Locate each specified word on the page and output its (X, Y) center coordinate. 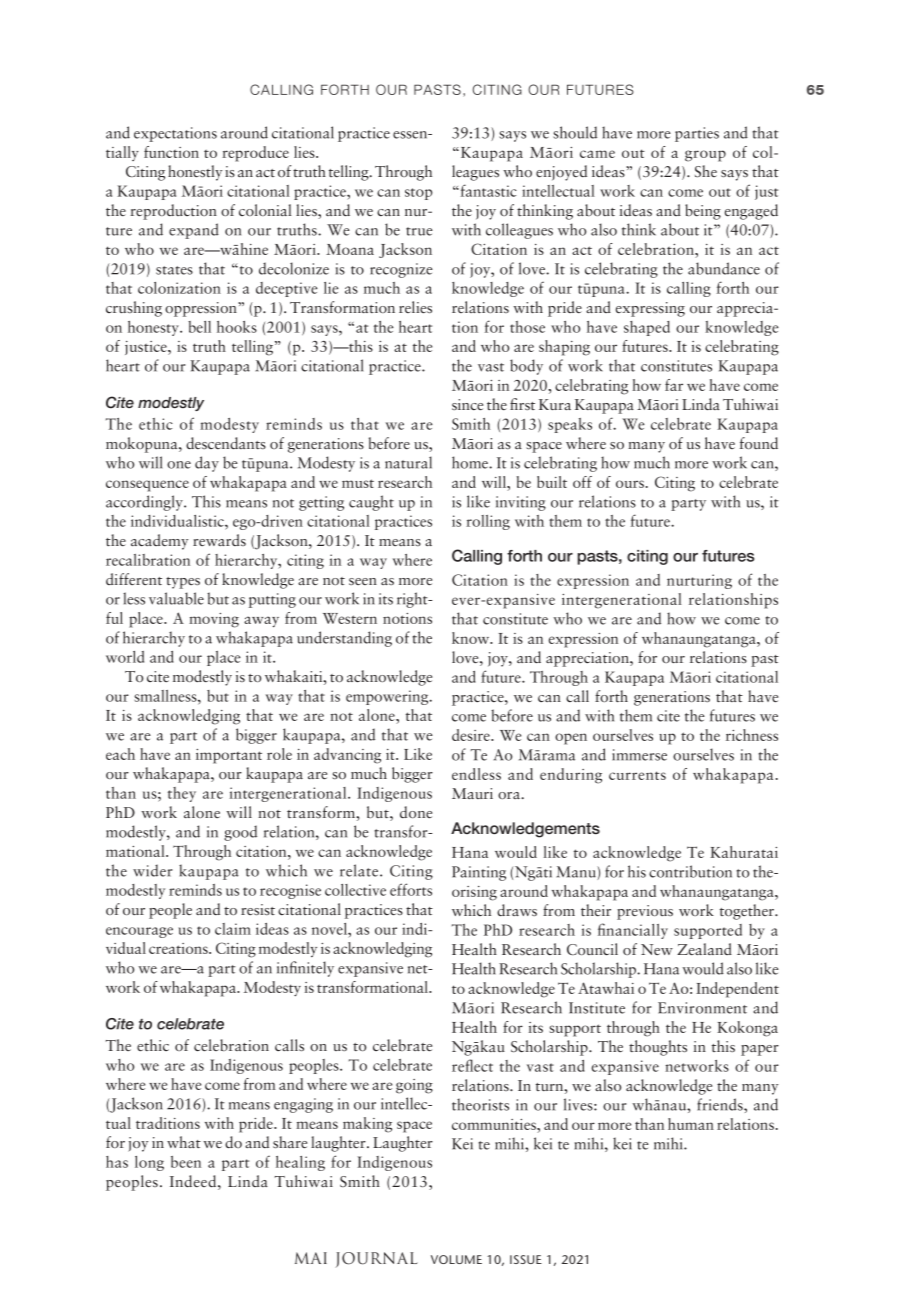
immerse (639, 755)
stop (418, 194)
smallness (166, 696)
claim (233, 929)
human (691, 1124)
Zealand (704, 949)
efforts (411, 889)
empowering (388, 697)
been (186, 1162)
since (467, 404)
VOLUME (456, 1259)
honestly (195, 173)
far (674, 385)
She (706, 171)
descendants (226, 443)
